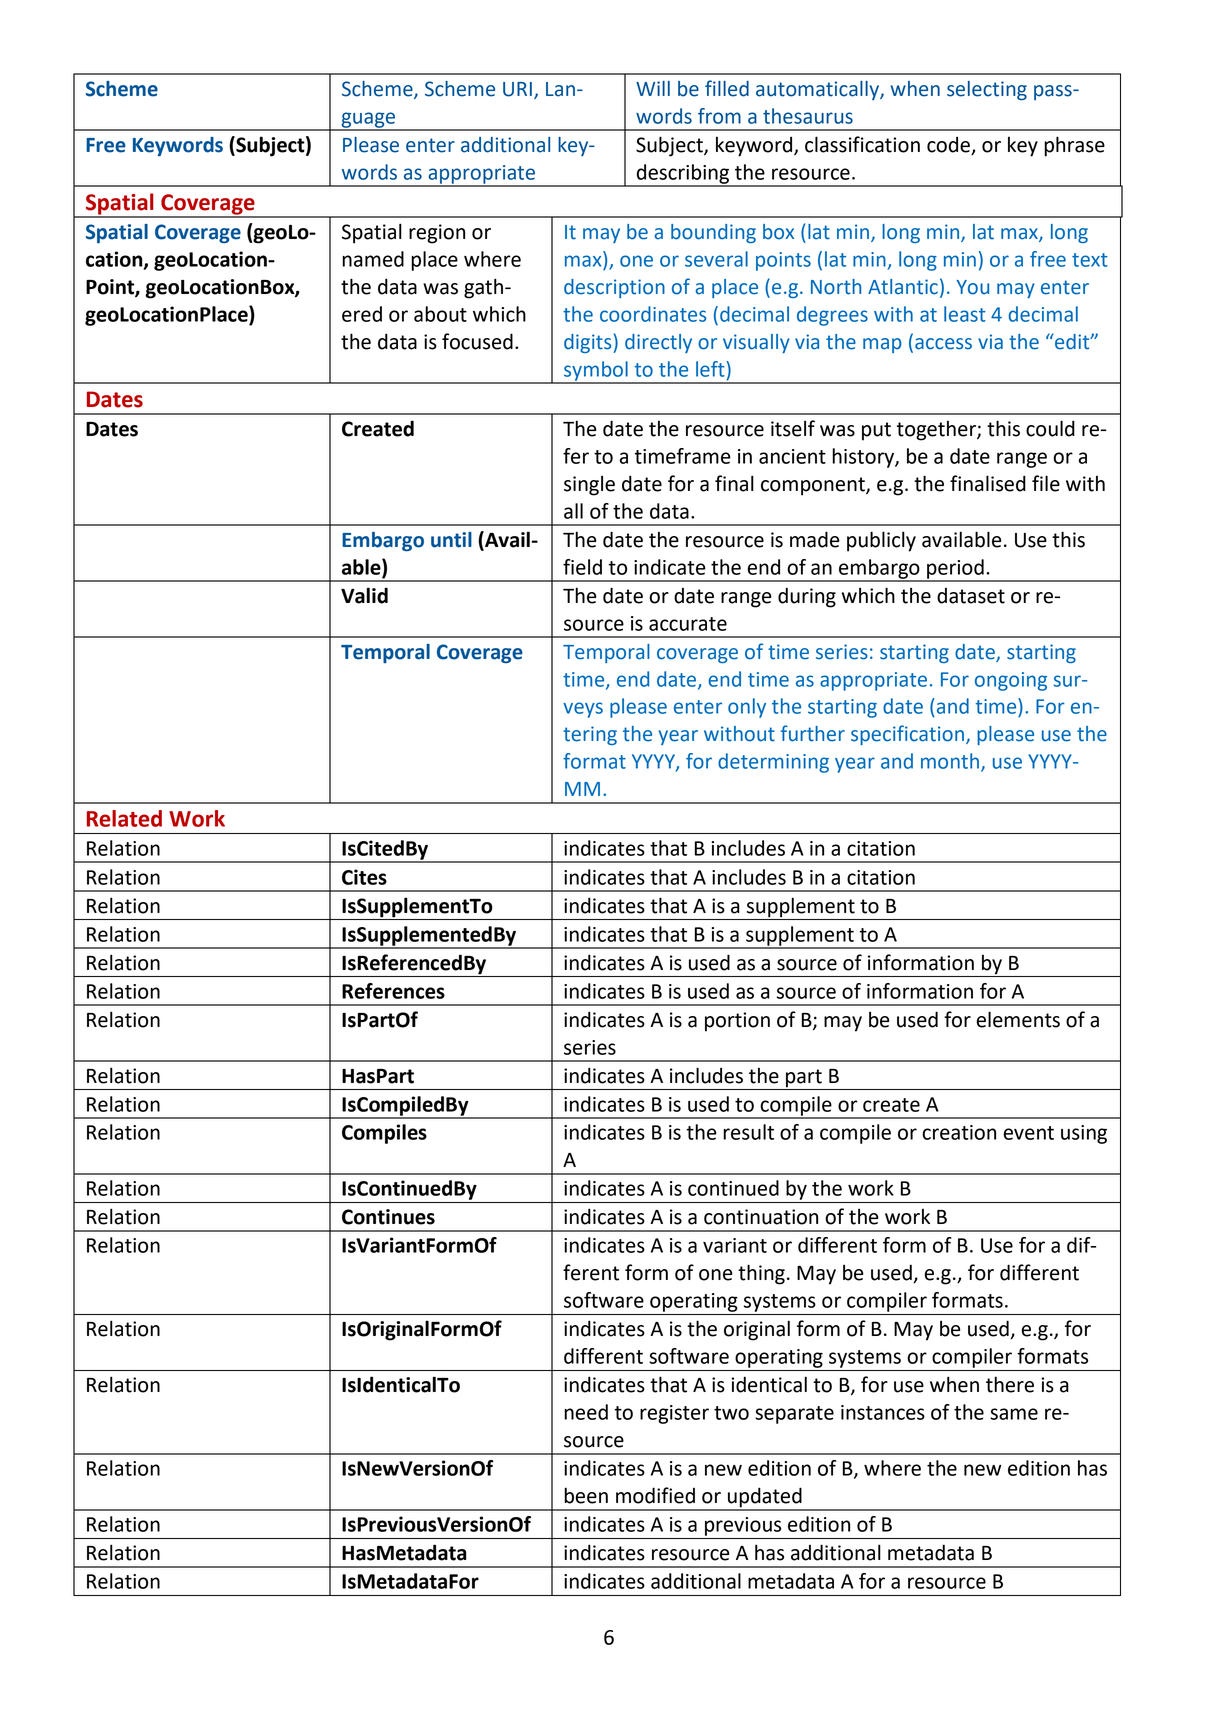  Describe the element at coordinates (364, 595) in the screenshot. I see `Valid` at that location.
